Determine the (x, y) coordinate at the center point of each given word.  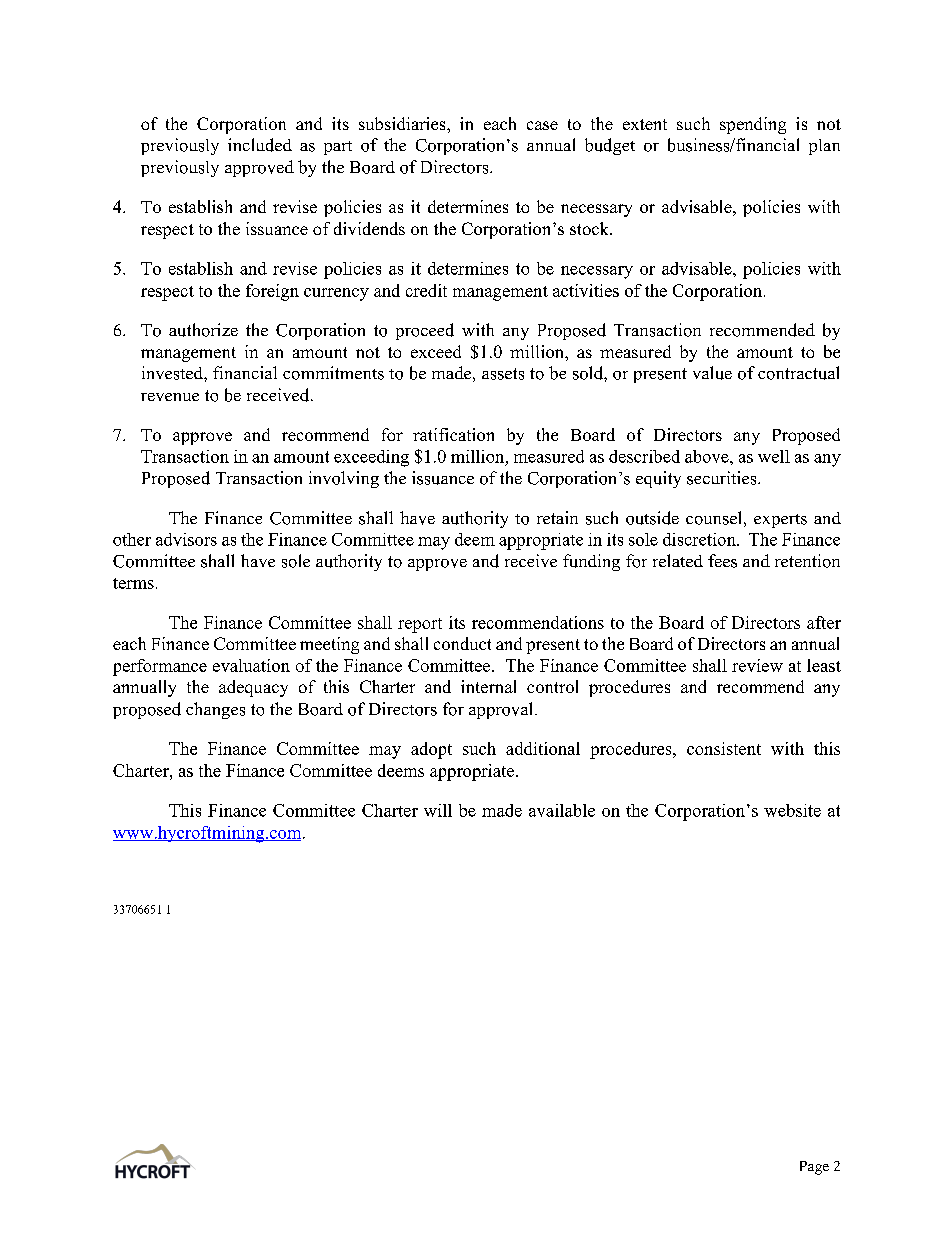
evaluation (251, 665)
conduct (462, 643)
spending (753, 125)
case (542, 125)
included (260, 145)
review (757, 665)
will (438, 810)
